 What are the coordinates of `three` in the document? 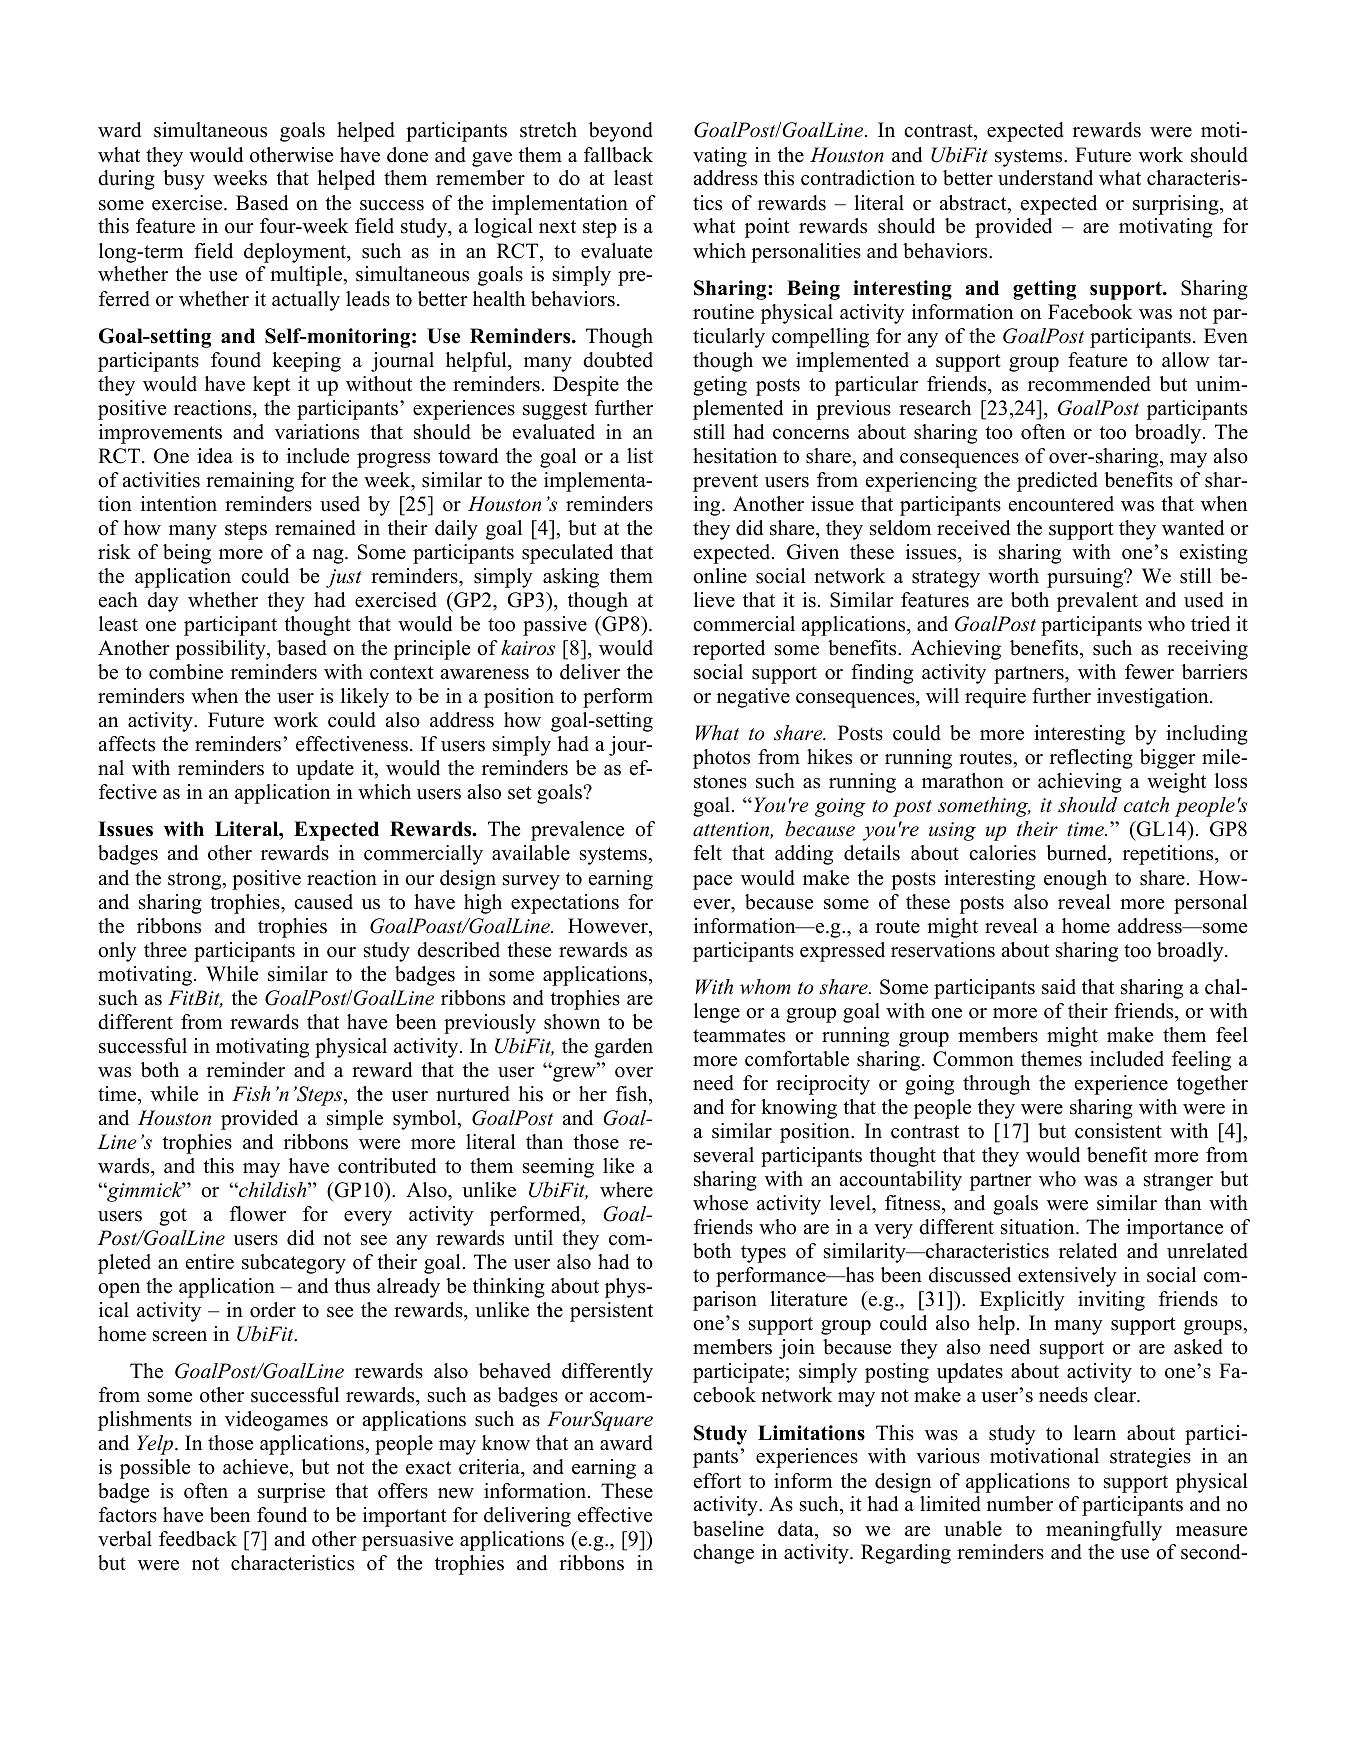 It's located at (165, 950).
